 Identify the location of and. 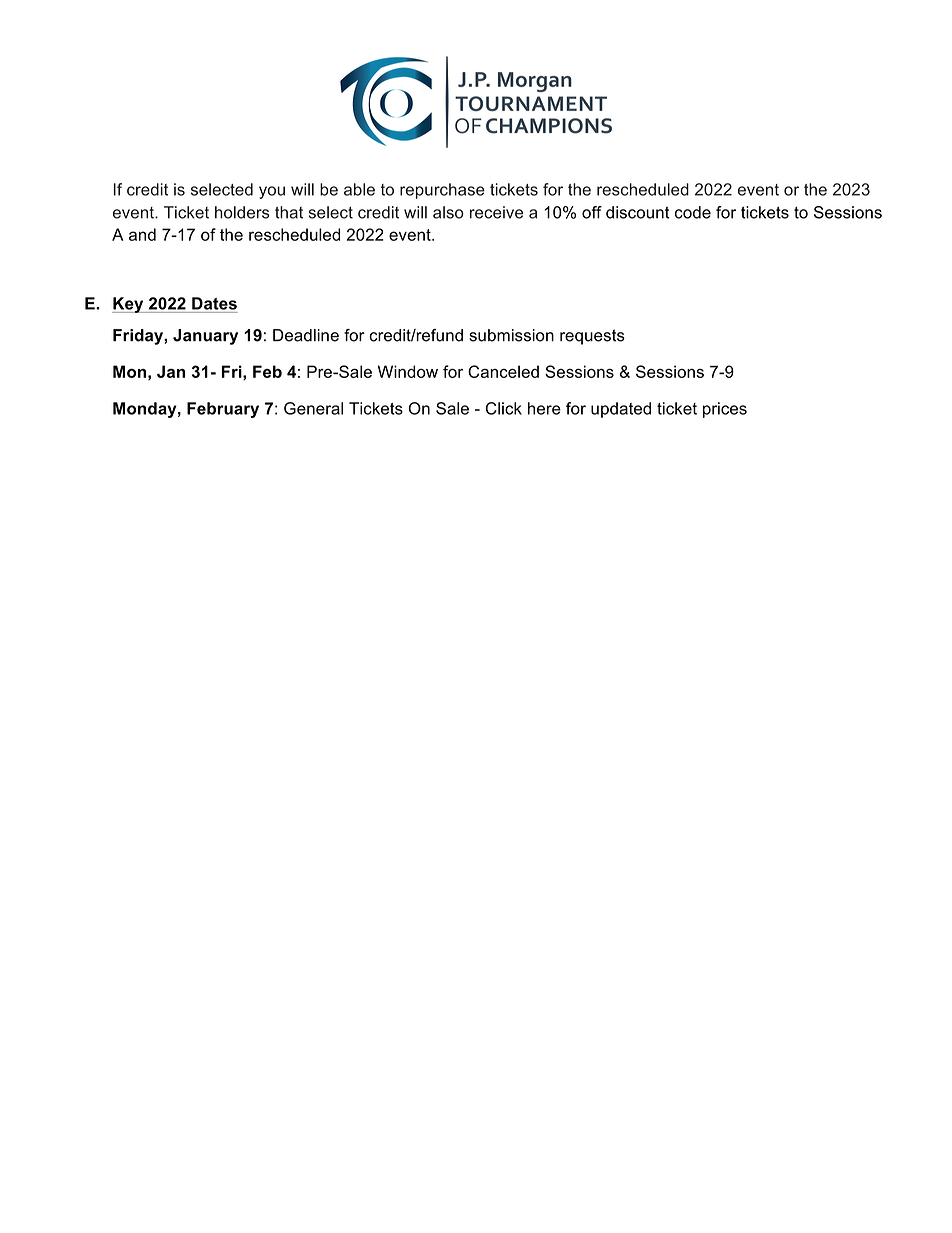
(142, 234).
